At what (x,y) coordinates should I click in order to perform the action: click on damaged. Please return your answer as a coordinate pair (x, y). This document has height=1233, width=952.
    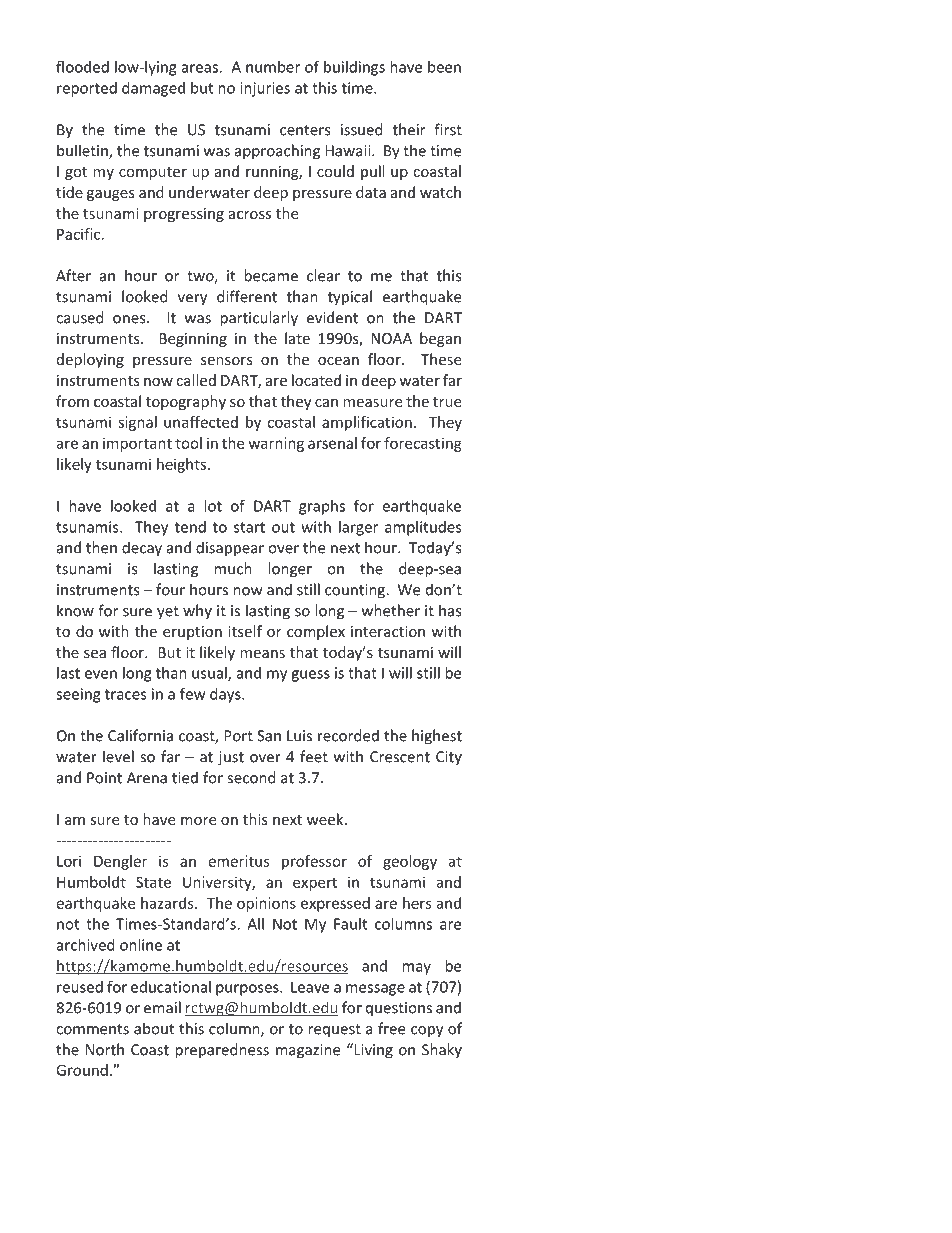
    Looking at the image, I should click on (153, 89).
